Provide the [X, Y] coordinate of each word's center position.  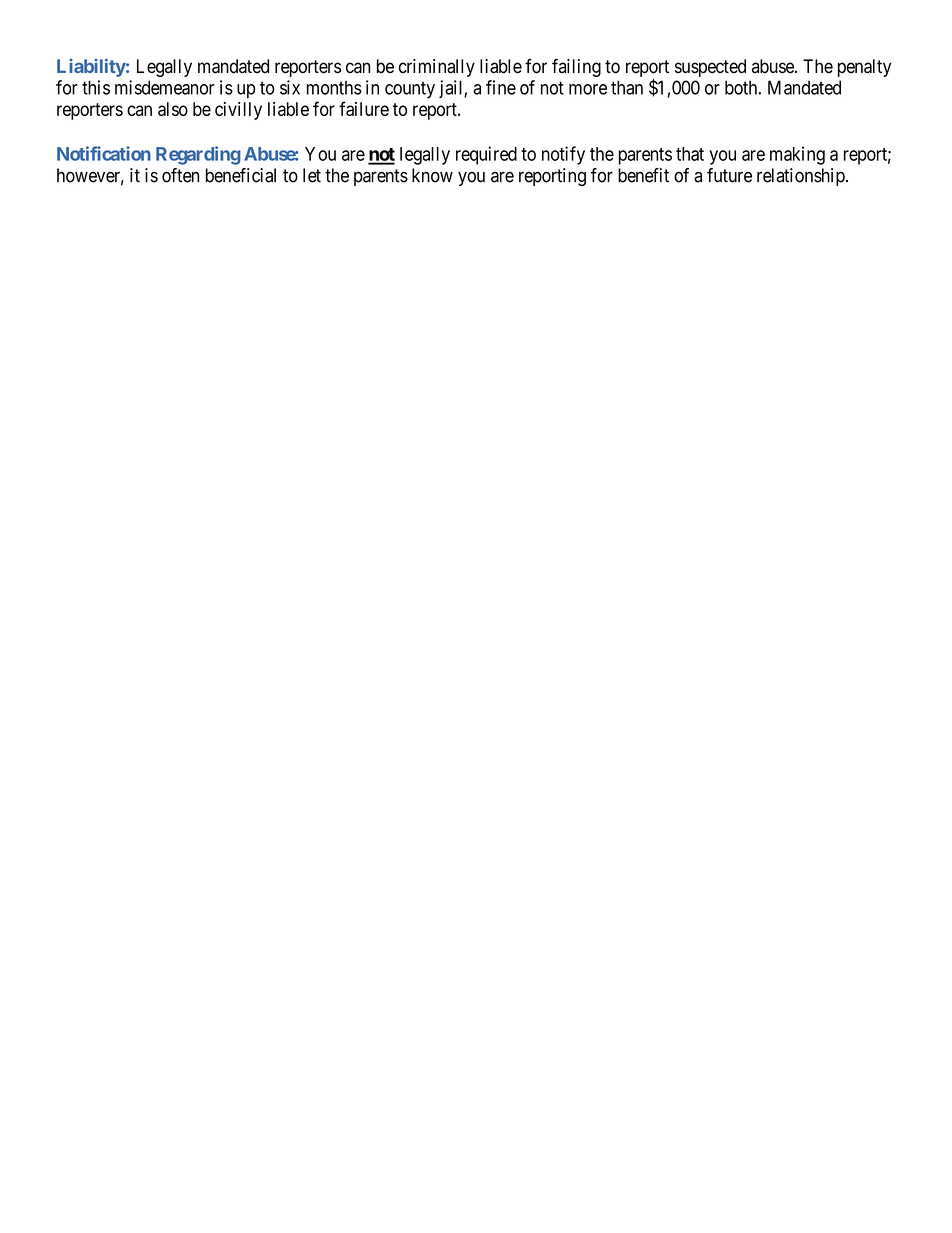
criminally [437, 68]
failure [364, 108]
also [173, 109]
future [729, 175]
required [486, 155]
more [588, 89]
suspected [710, 68]
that [690, 154]
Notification [104, 153]
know [432, 175]
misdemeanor [165, 87]
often [180, 175]
